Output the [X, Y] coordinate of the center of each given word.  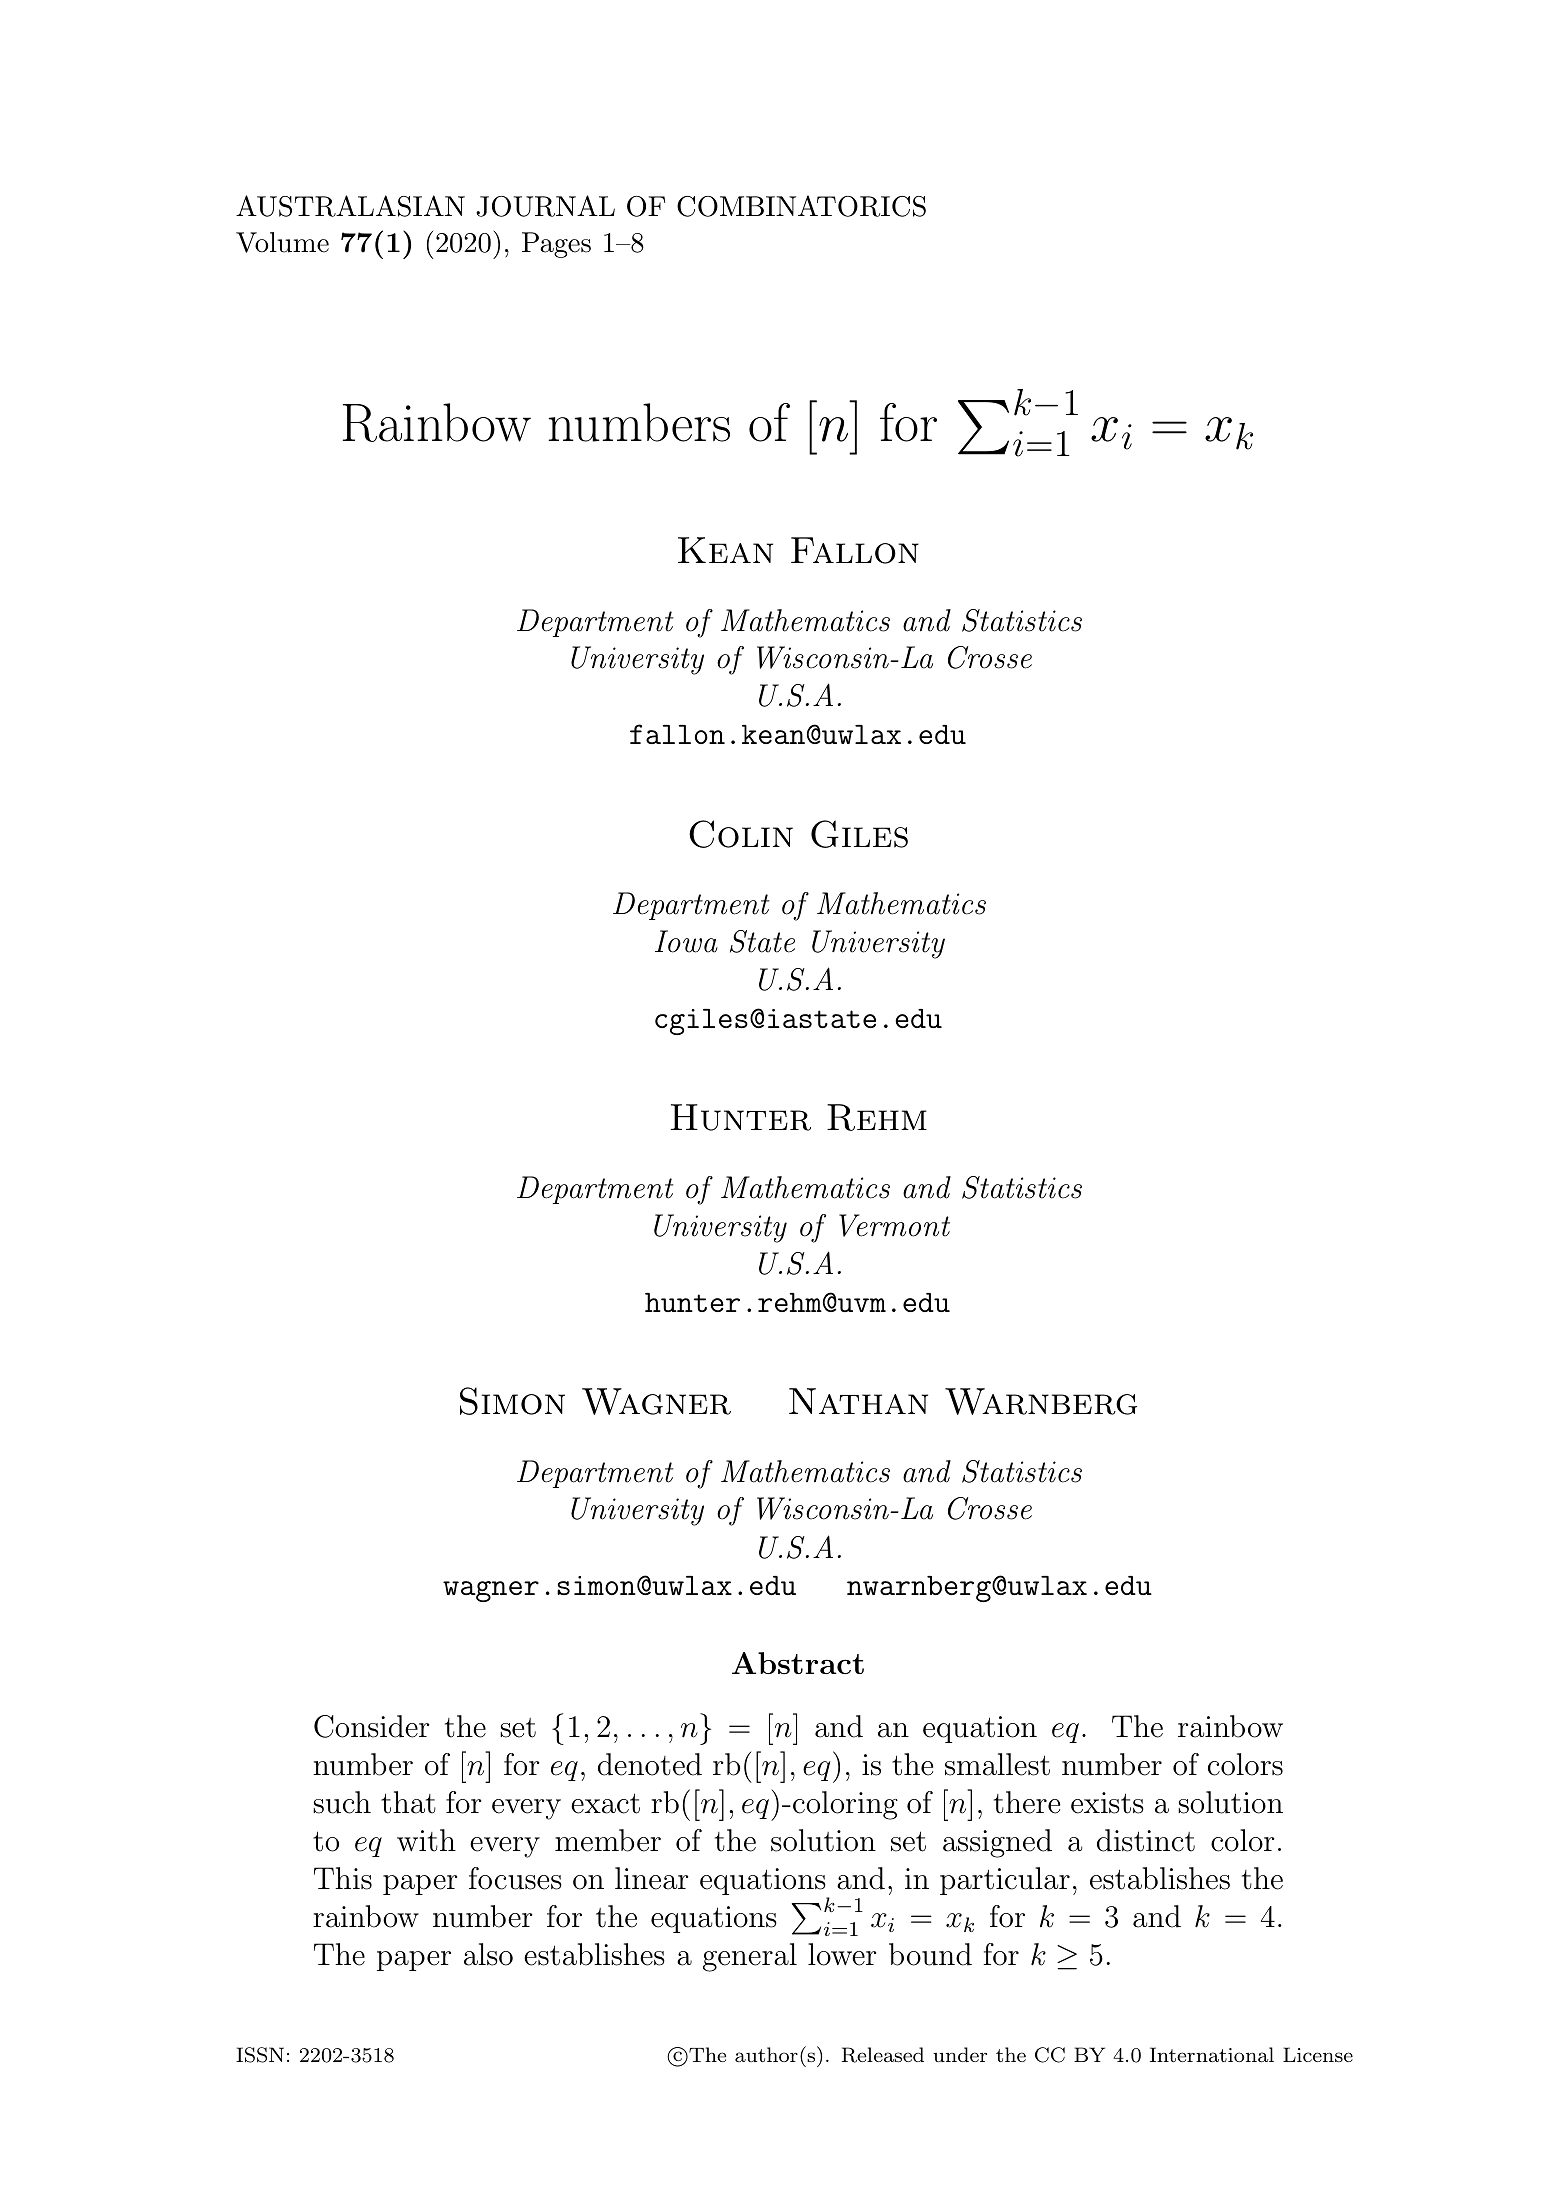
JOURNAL [545, 206]
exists [1107, 1803]
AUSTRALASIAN [350, 206]
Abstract [798, 1663]
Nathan [858, 1401]
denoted [650, 1764]
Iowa [686, 941]
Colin [741, 834]
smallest [997, 1764]
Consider [372, 1726]
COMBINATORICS [801, 206]
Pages [556, 245]
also [488, 1954]
